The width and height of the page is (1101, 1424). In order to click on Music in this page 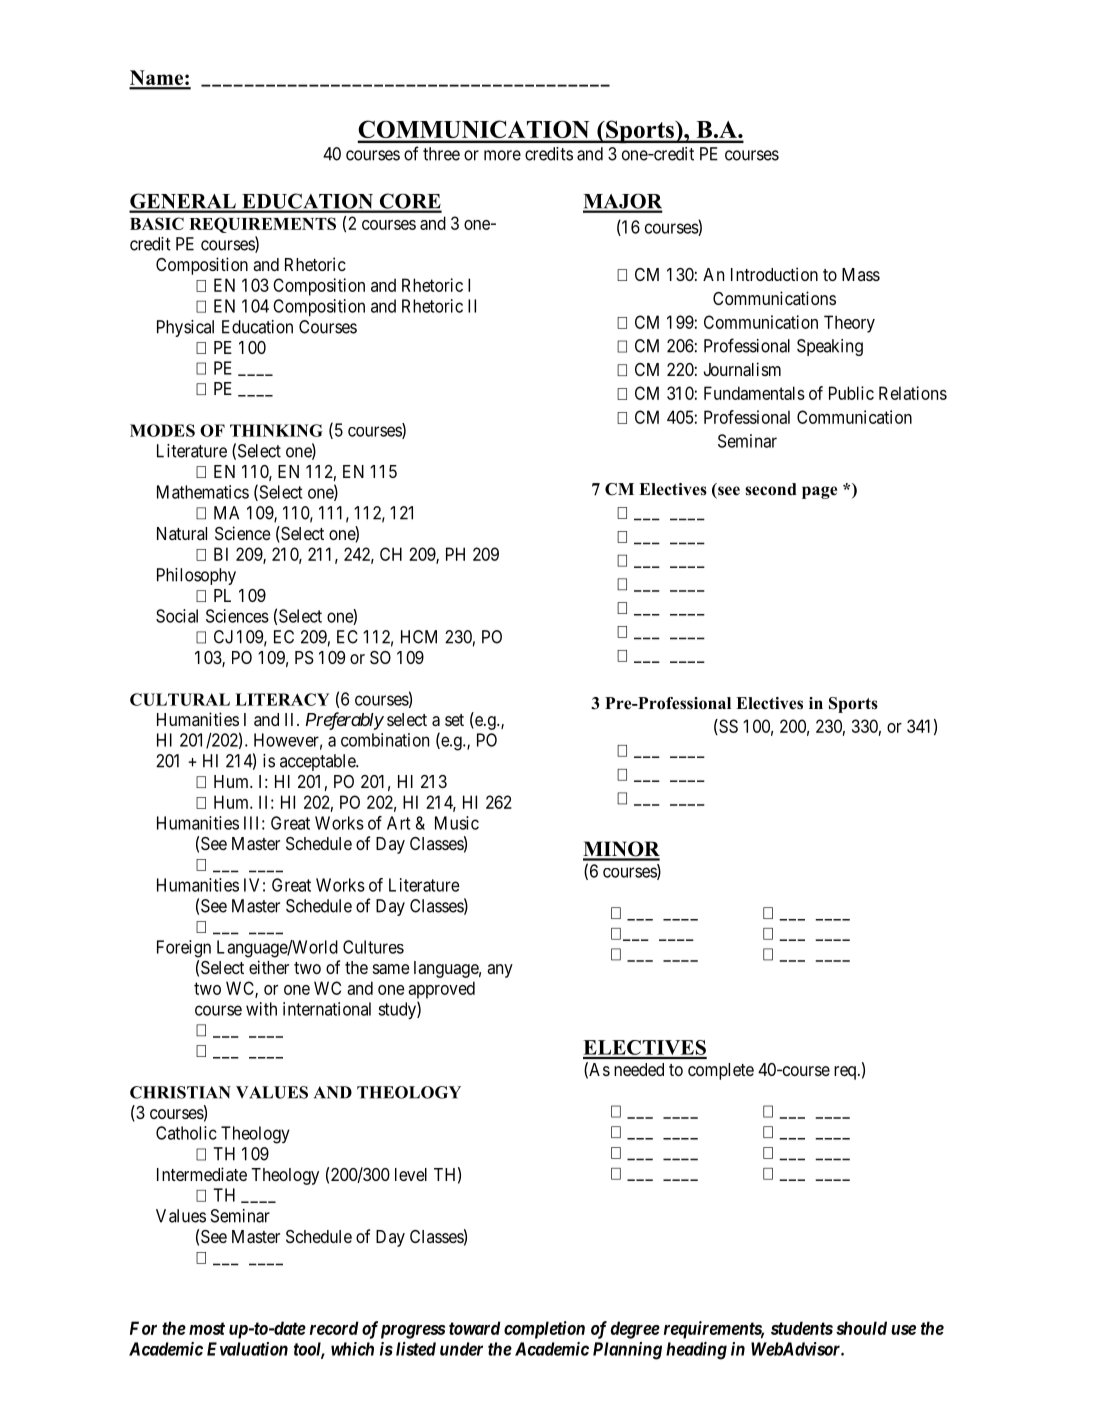, I will do `click(457, 823)`.
